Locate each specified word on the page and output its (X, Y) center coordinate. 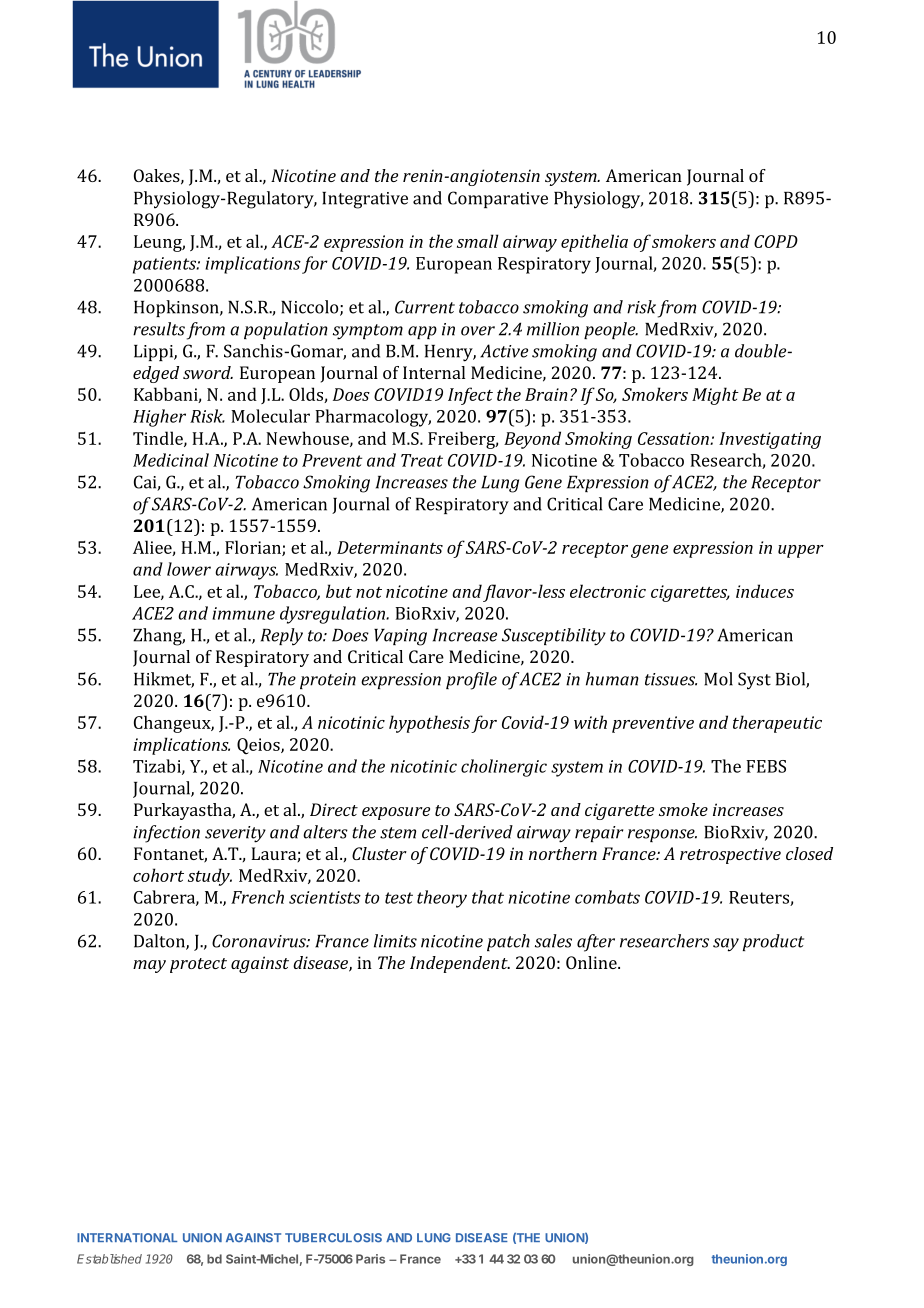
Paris (370, 1259)
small (478, 241)
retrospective (730, 855)
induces (765, 591)
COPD (776, 241)
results (159, 329)
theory (442, 899)
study (210, 877)
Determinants (390, 547)
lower (189, 569)
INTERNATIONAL (127, 1237)
